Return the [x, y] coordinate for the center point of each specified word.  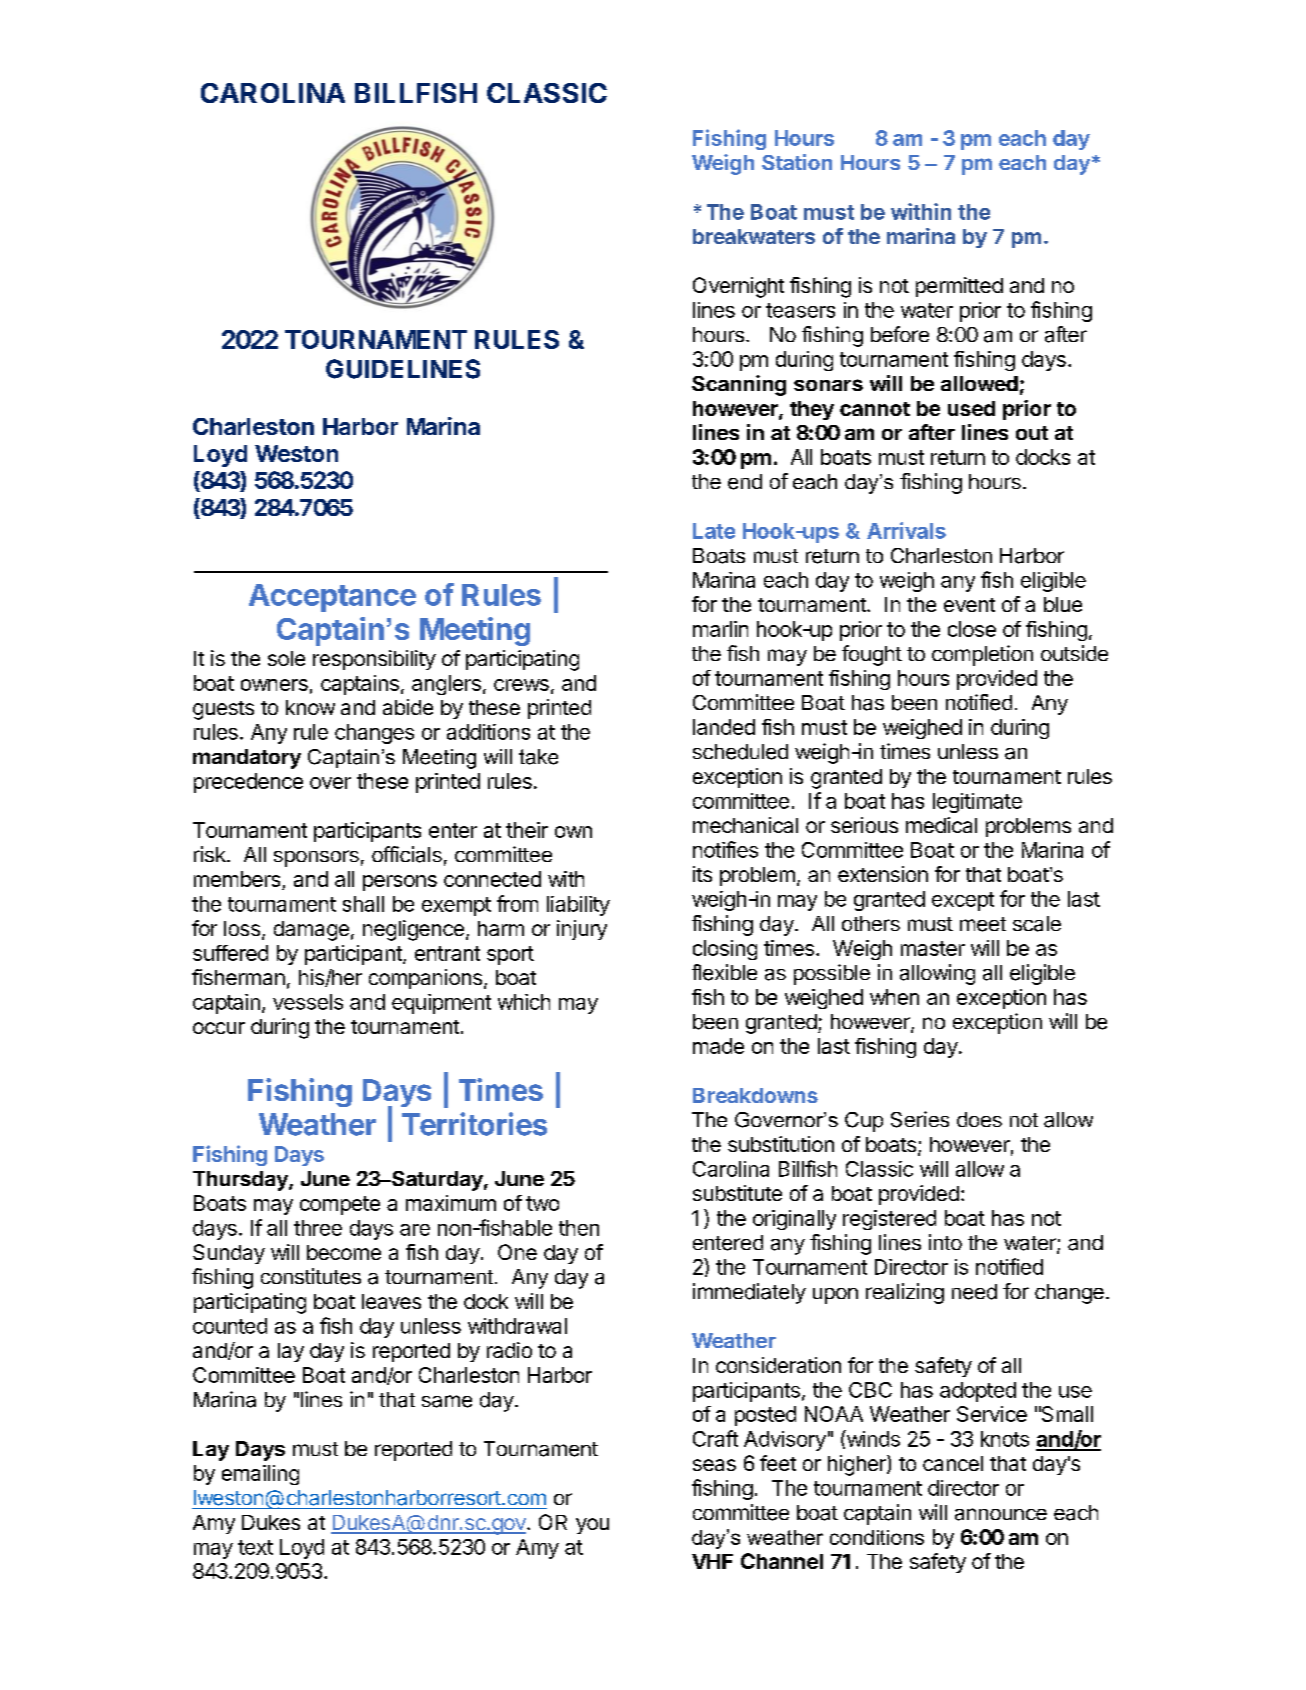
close [972, 629]
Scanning [739, 385]
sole [286, 658]
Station [797, 162]
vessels [308, 1002]
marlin [720, 629]
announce [1001, 1514]
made [718, 1046]
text [255, 1547]
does [979, 1119]
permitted [959, 287]
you [592, 1526]
